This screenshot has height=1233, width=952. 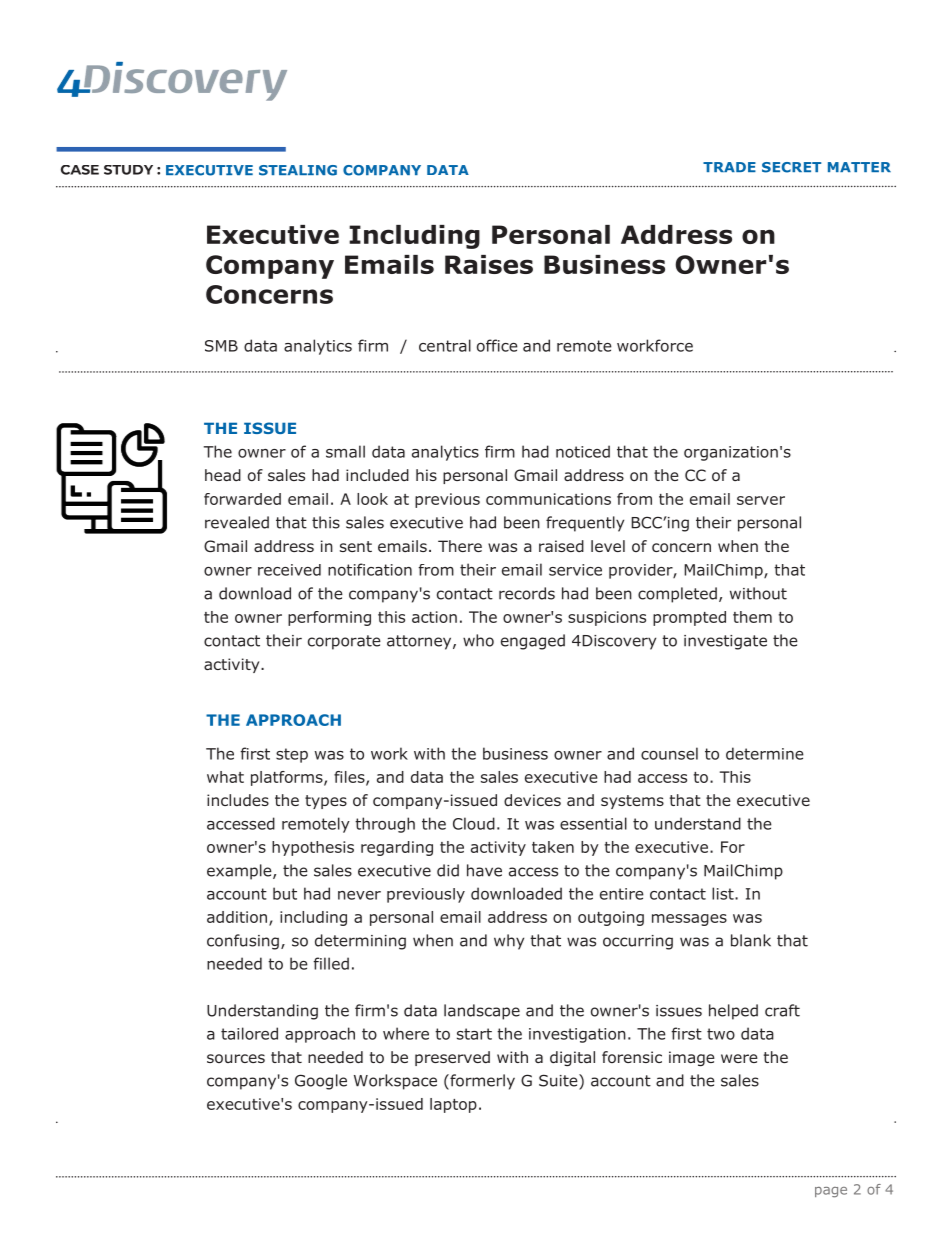 I want to click on page, so click(x=831, y=1192).
